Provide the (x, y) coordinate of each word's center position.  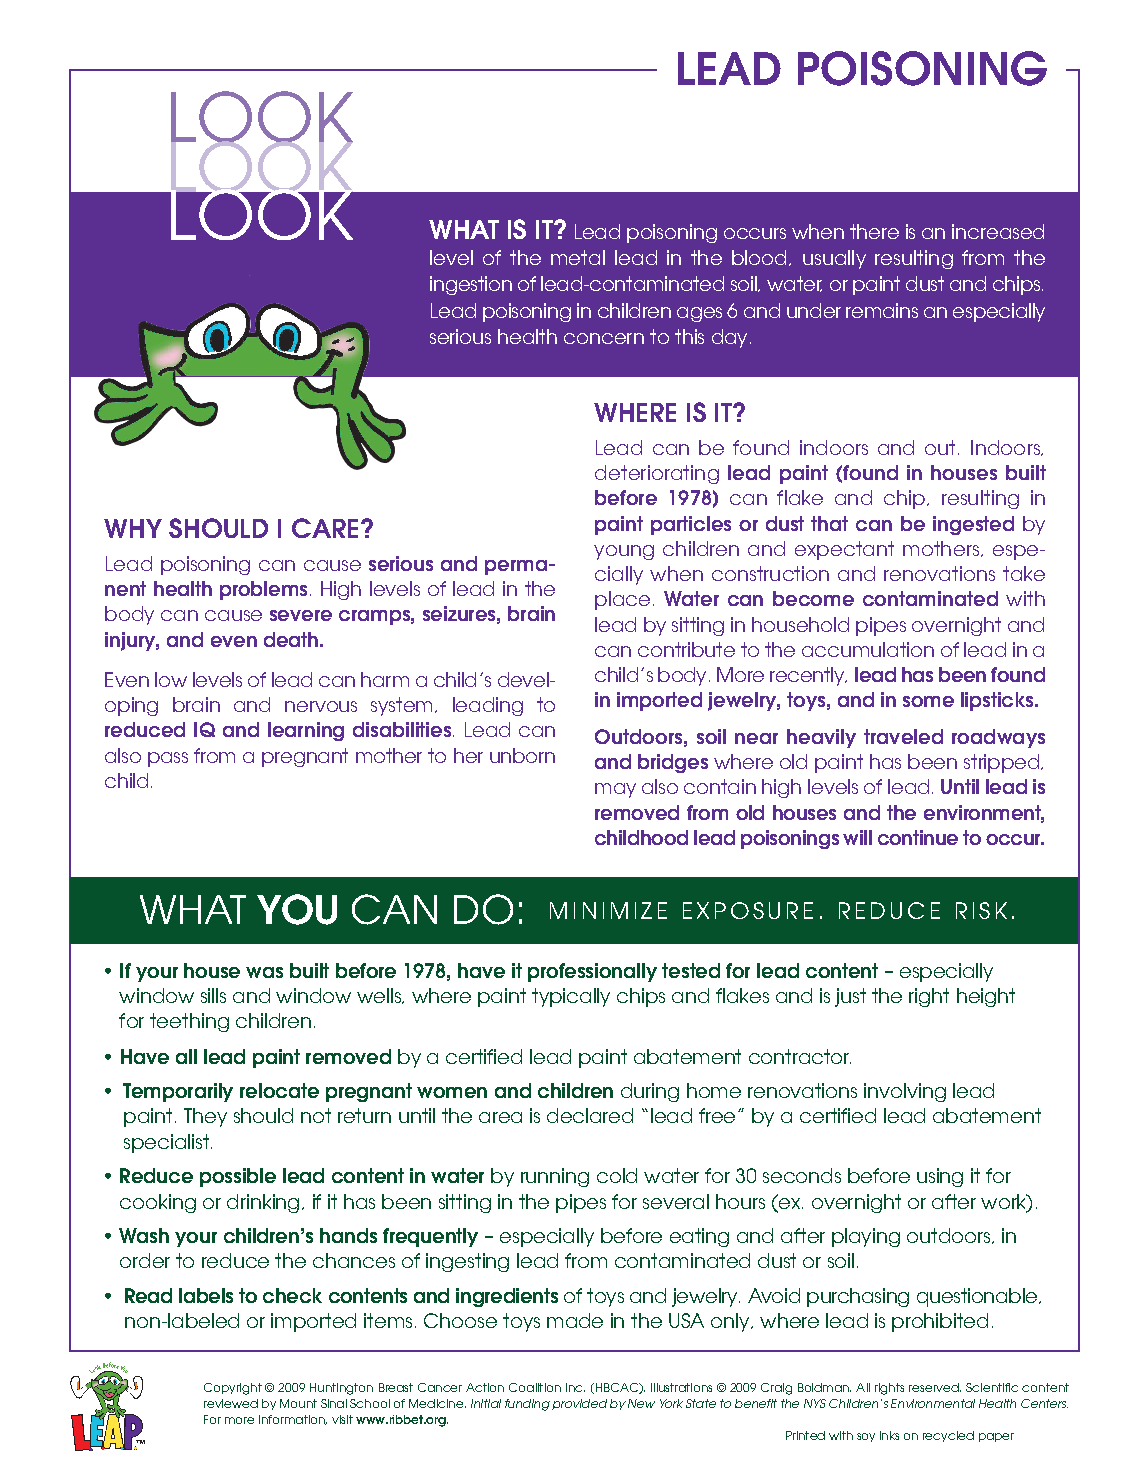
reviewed (231, 1403)
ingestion (471, 285)
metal (578, 257)
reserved (935, 1387)
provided (579, 1404)
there (874, 231)
